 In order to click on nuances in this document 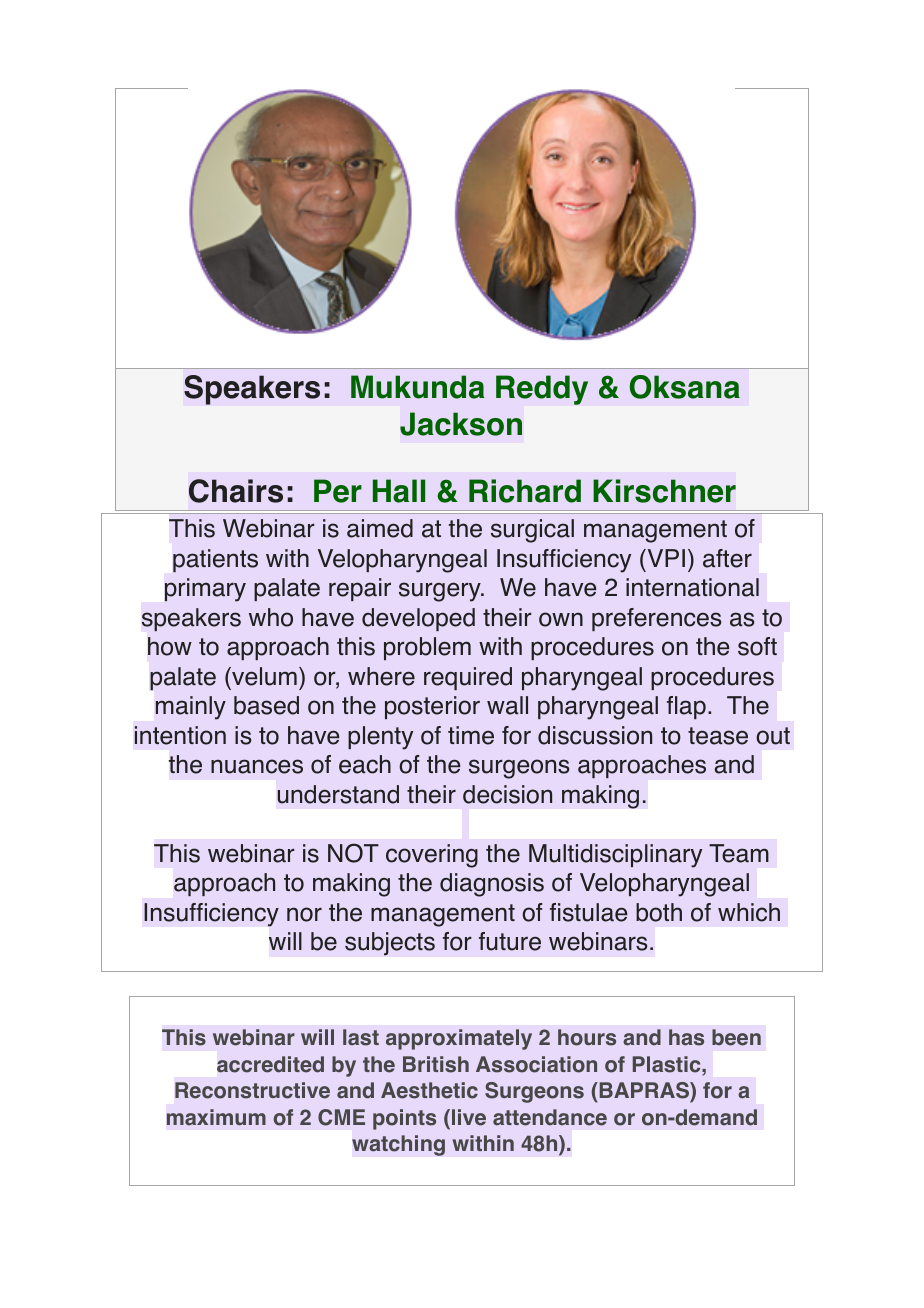, I will do `click(257, 766)`.
